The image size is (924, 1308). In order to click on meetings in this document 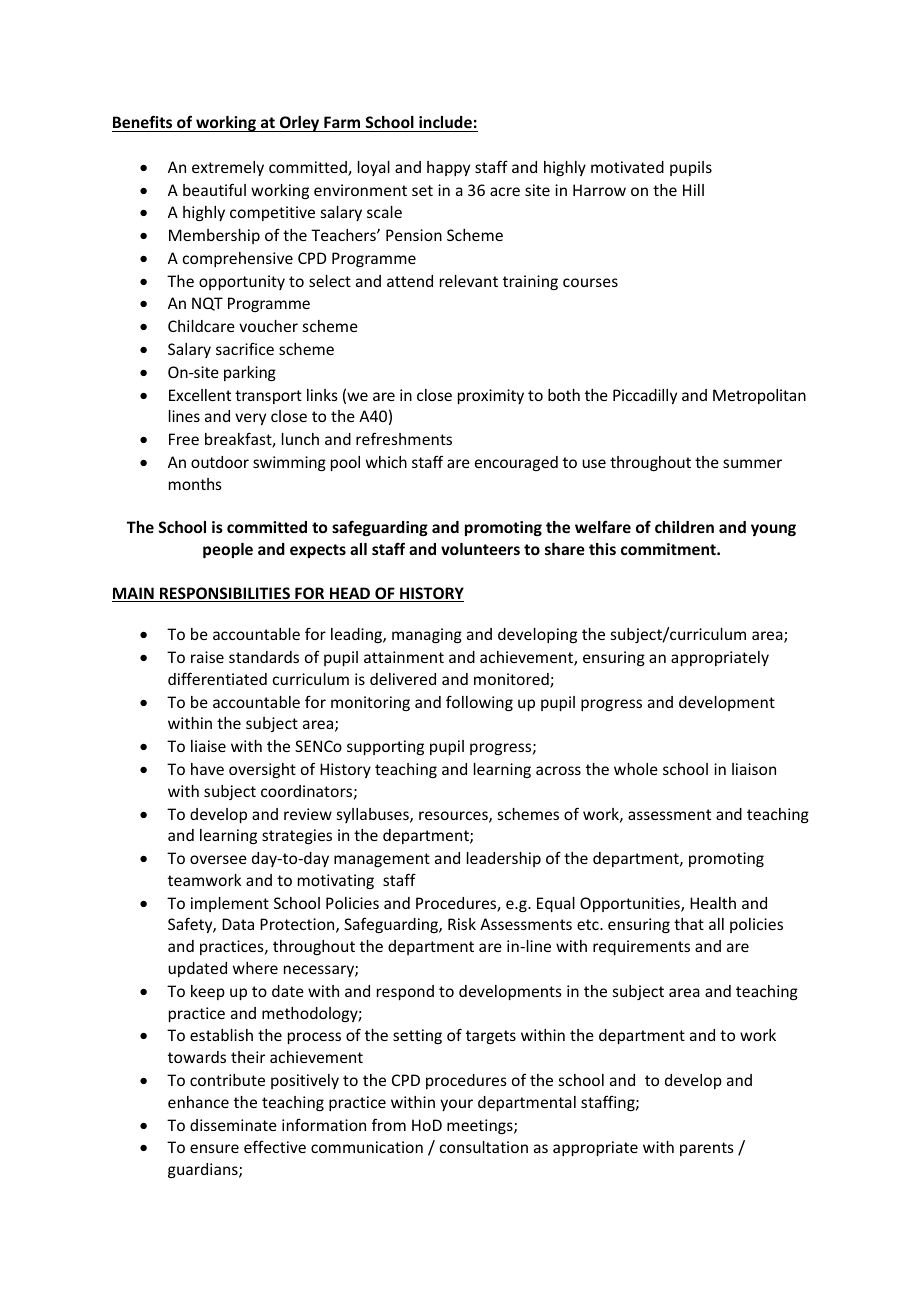, I will do `click(481, 1126)`.
